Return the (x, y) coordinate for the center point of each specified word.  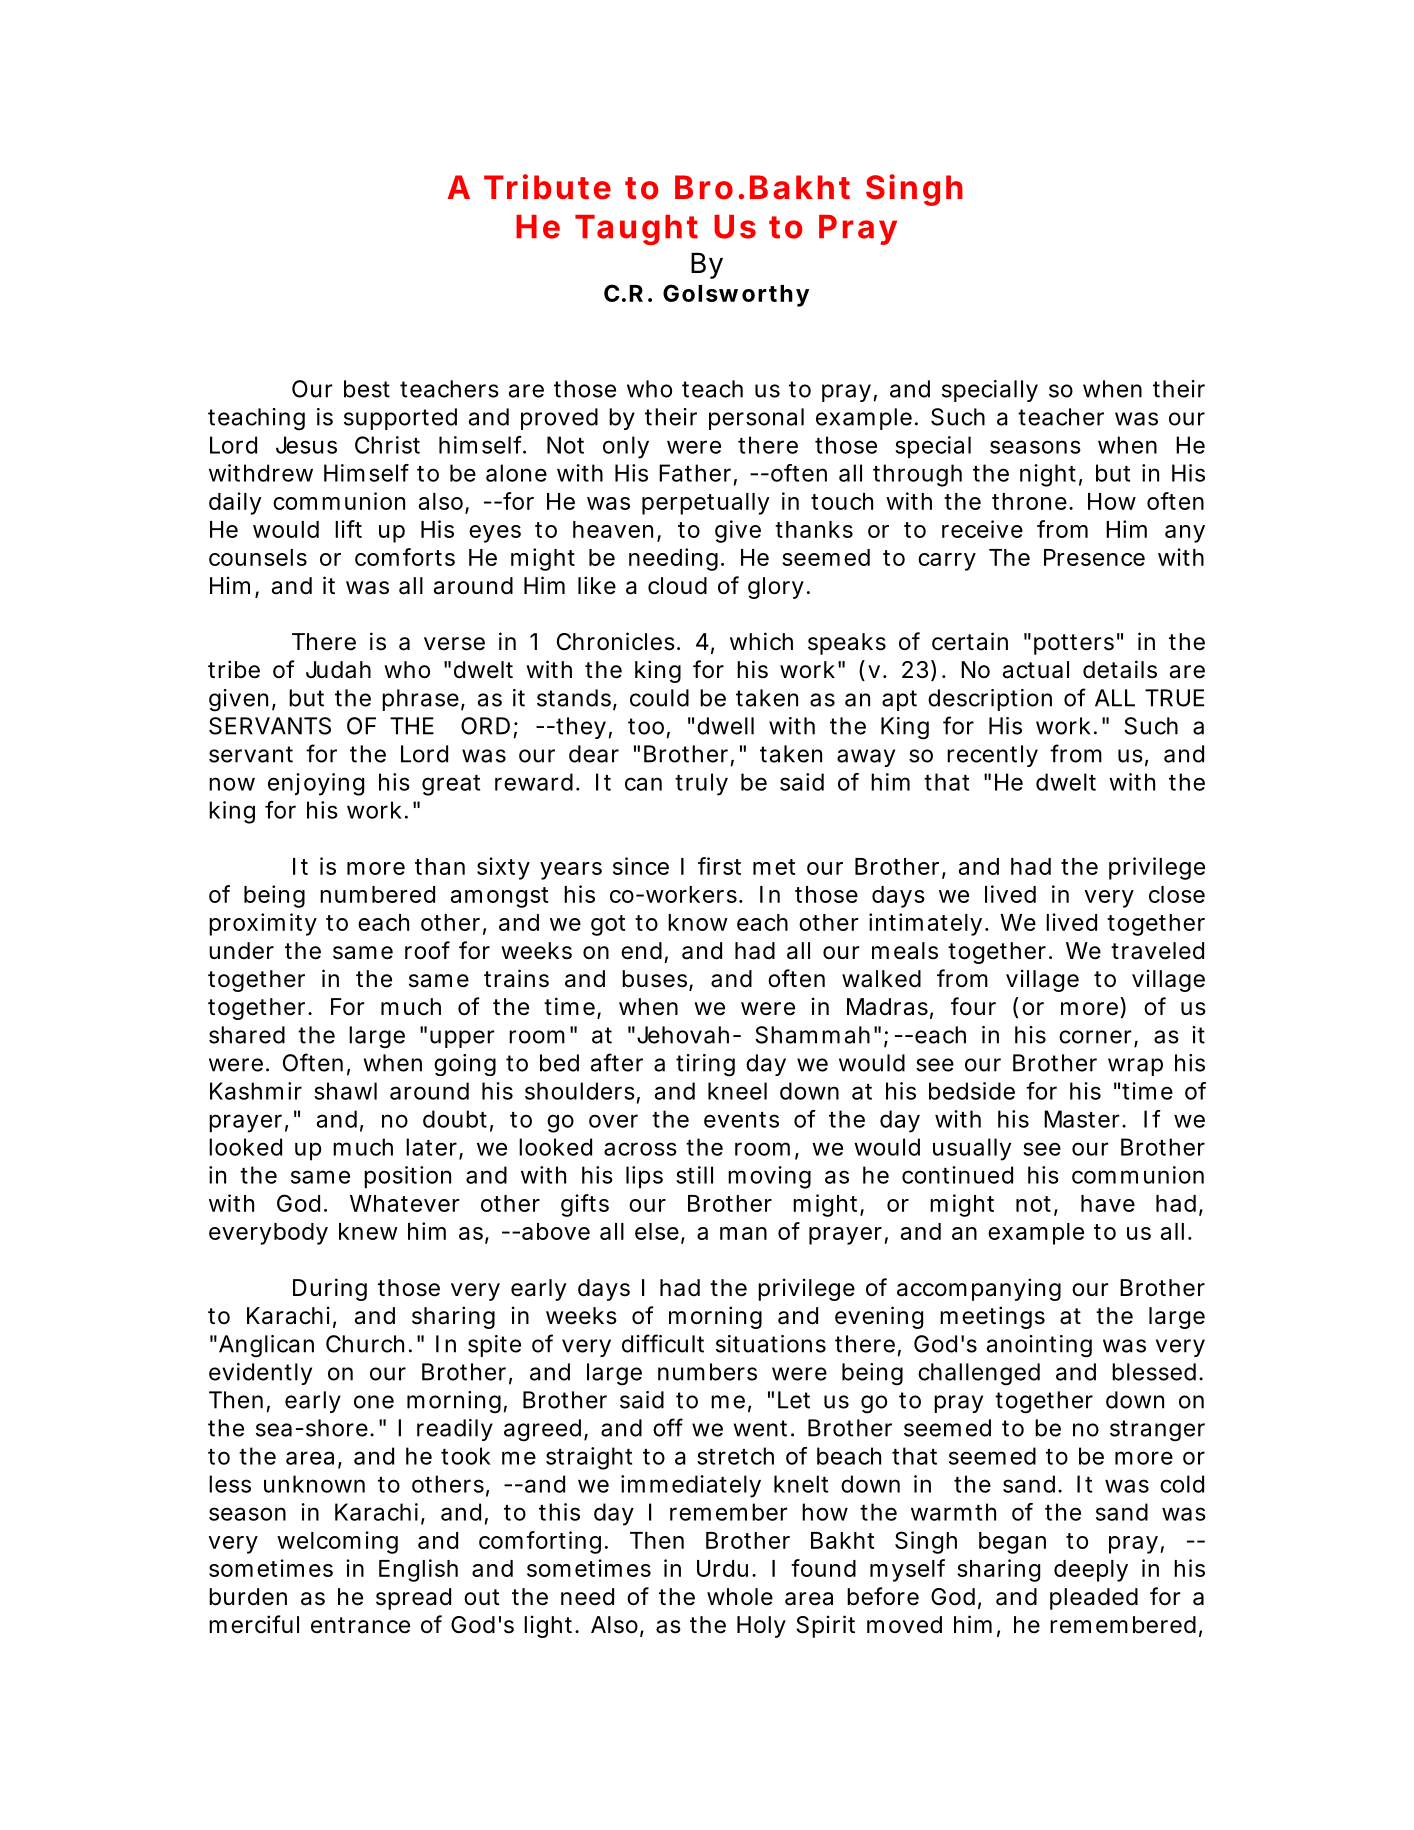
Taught (636, 230)
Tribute (547, 187)
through (917, 475)
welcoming (337, 1542)
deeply (1091, 1571)
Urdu (722, 1568)
